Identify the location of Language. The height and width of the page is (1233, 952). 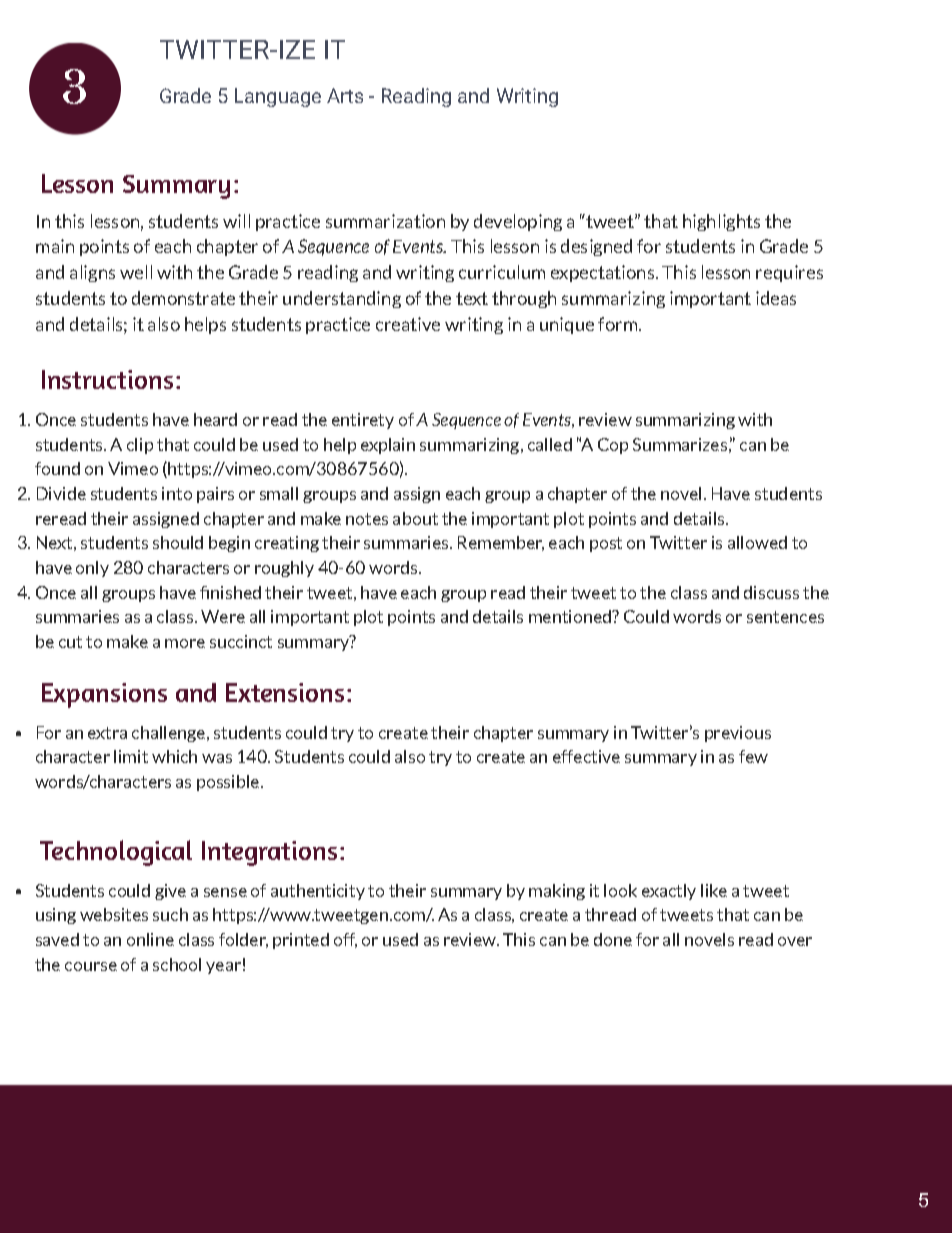
(278, 97).
